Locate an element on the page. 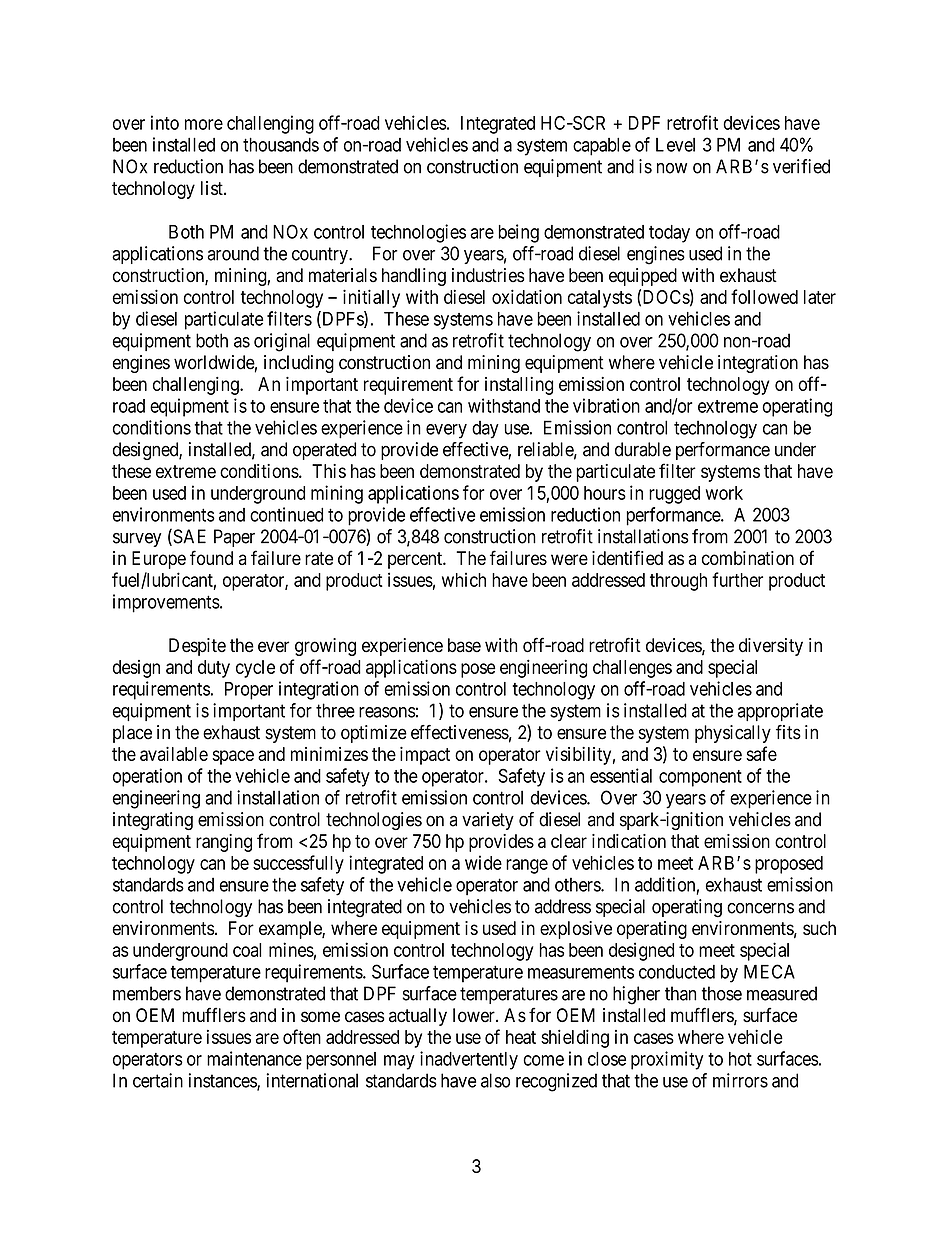 The width and height of the image is (952, 1233). further is located at coordinates (737, 579).
